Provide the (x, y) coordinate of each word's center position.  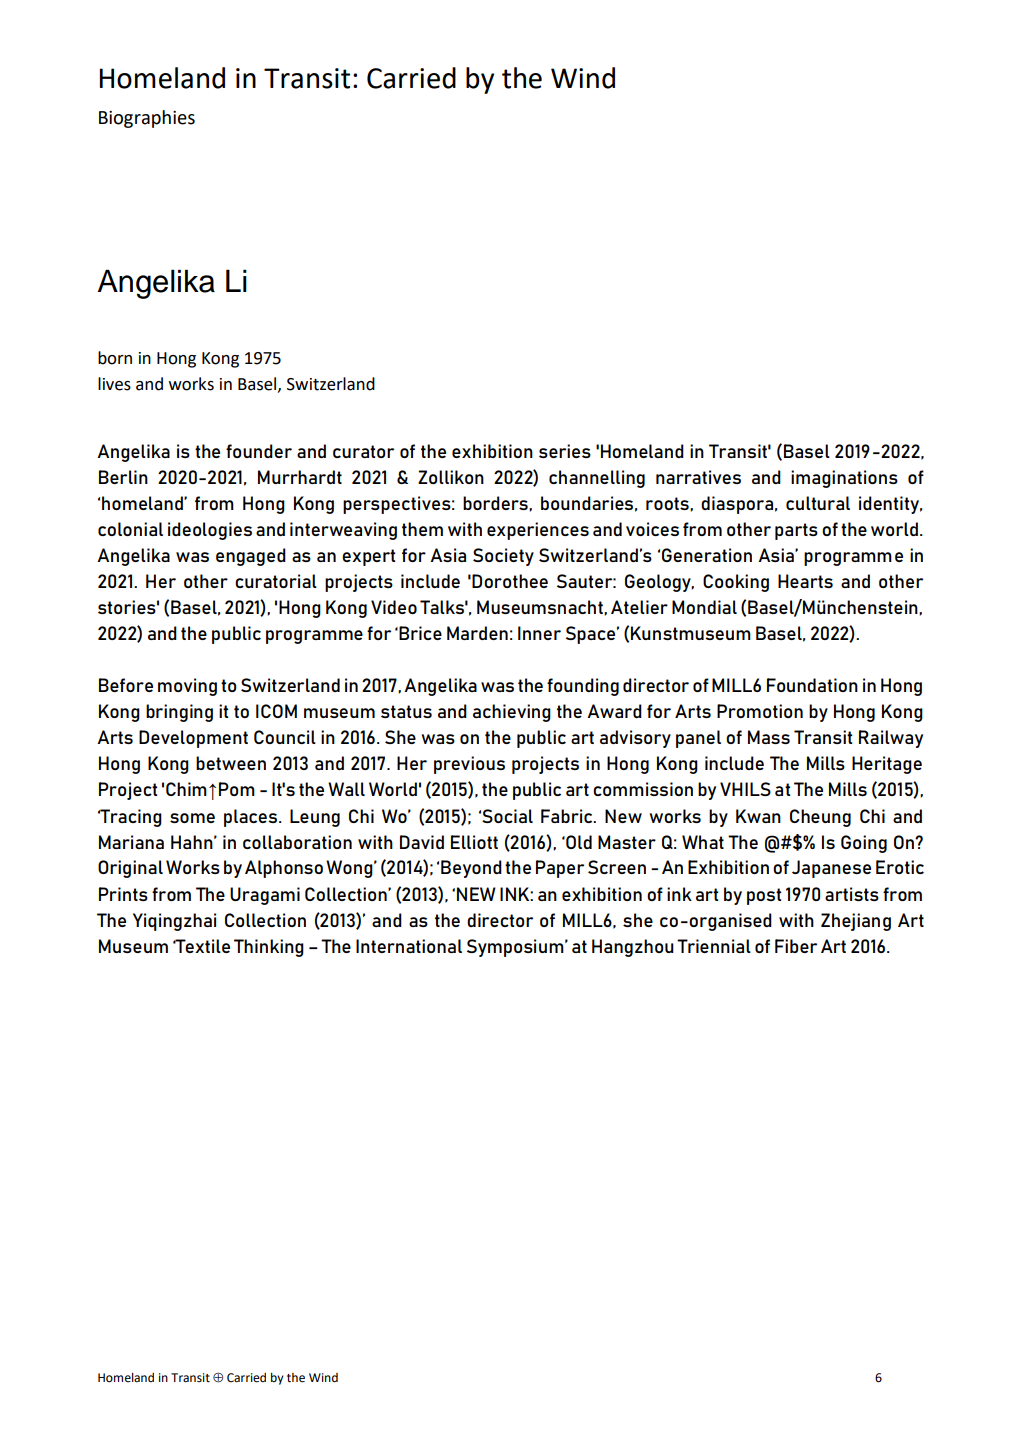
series (565, 451)
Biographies (147, 119)
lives (114, 384)
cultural (818, 503)
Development (193, 739)
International (409, 946)
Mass (769, 737)
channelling (597, 479)
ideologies (210, 531)
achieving (512, 713)
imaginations (844, 479)
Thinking (269, 948)
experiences (538, 531)
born (115, 358)
